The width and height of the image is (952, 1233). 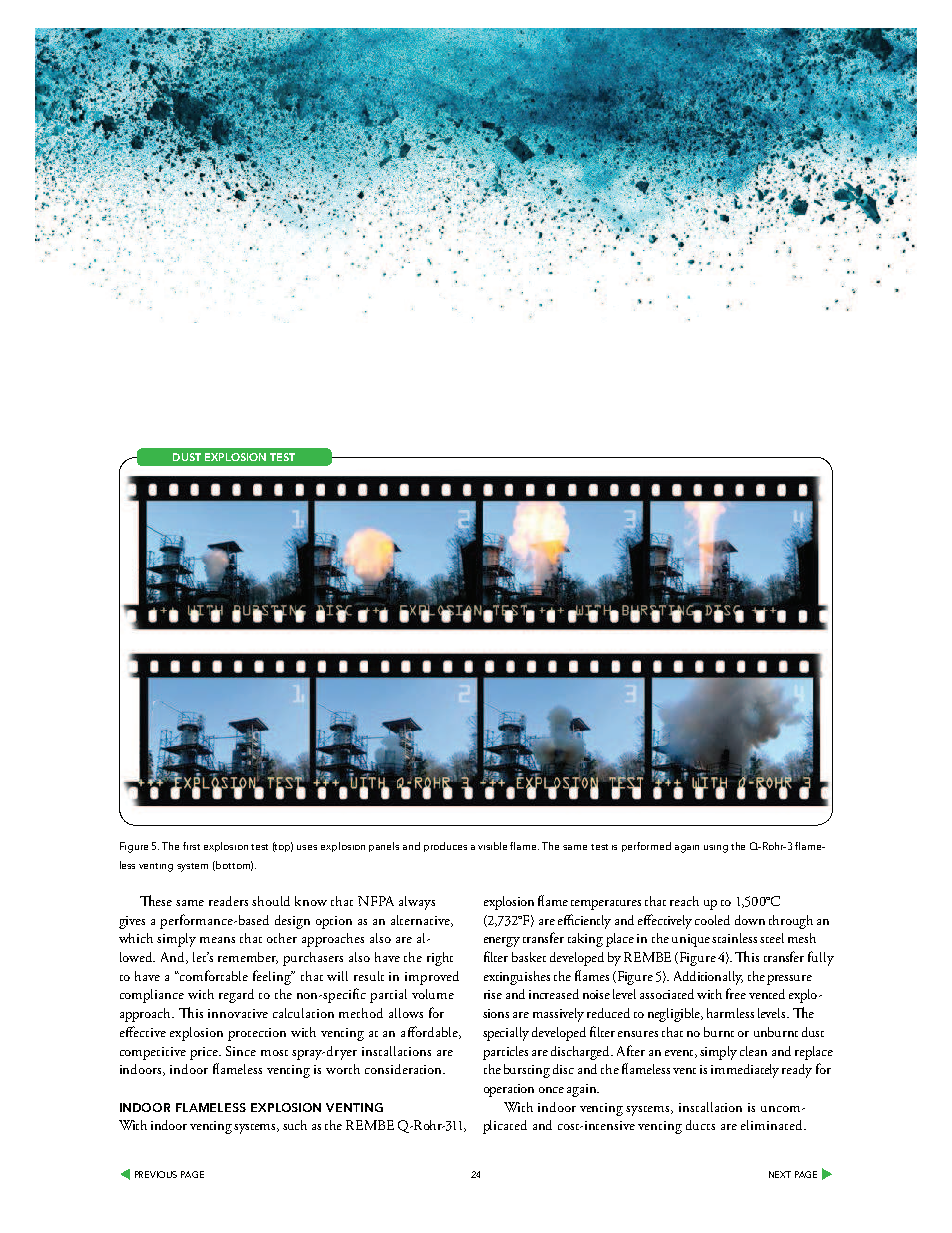 I want to click on visible, so click(x=492, y=846).
